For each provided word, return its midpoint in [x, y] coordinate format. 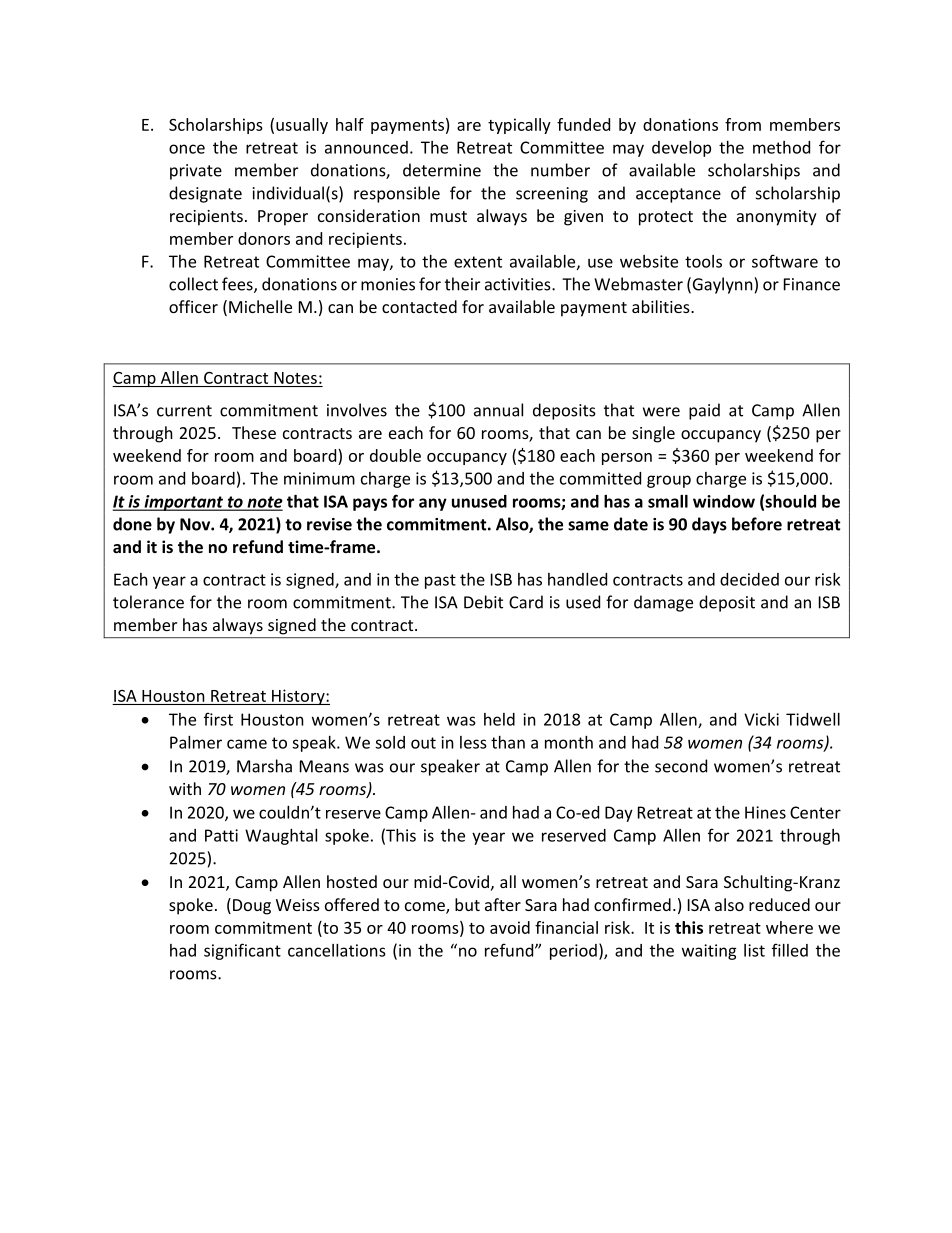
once [187, 149]
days [709, 525]
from [743, 124]
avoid [510, 927]
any [433, 504]
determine [442, 170]
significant [242, 951]
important [184, 503]
